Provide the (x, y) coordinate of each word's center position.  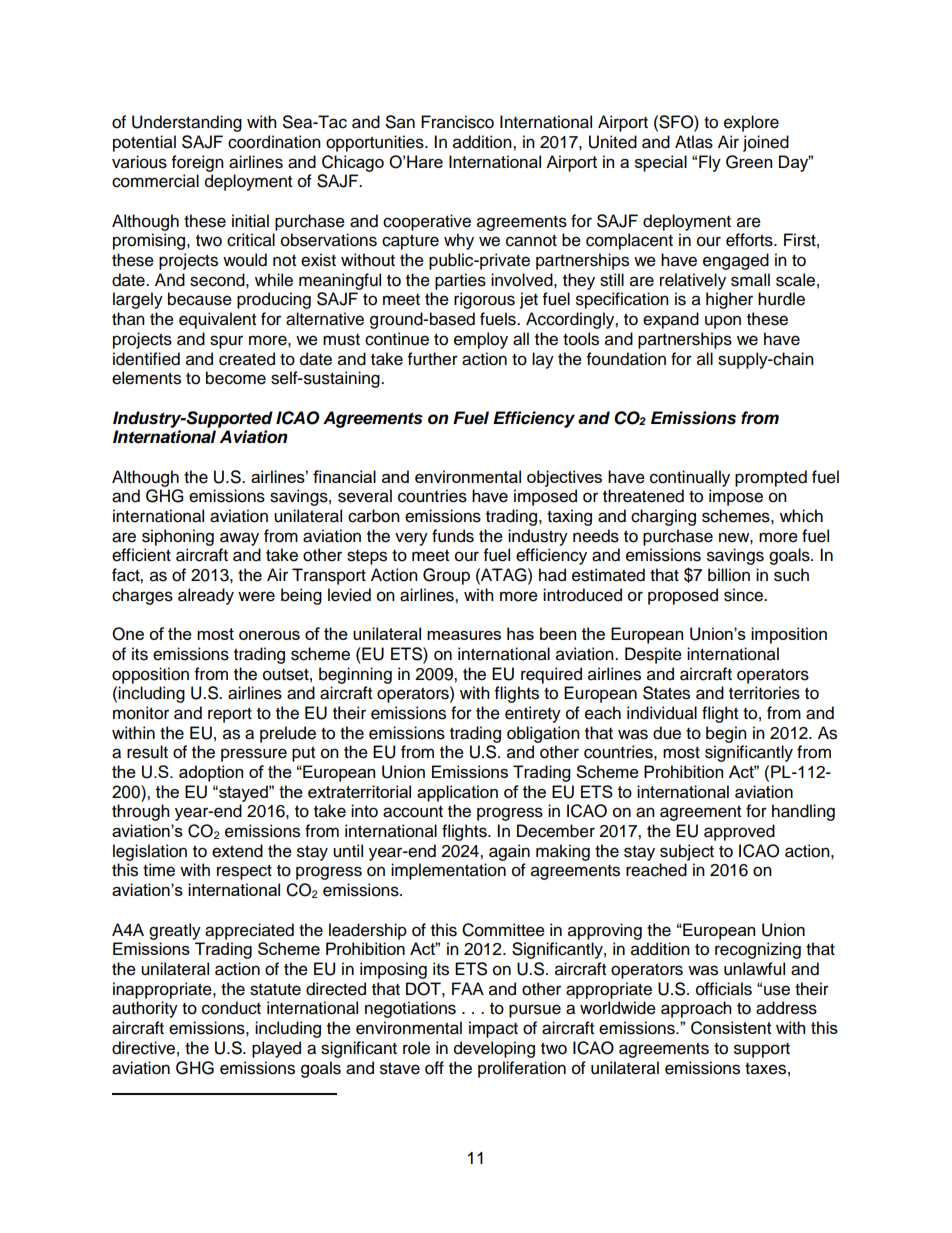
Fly (710, 163)
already (206, 596)
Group (446, 576)
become (236, 378)
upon (723, 322)
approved (739, 832)
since (744, 595)
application (457, 793)
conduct (231, 1008)
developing (494, 1049)
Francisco (457, 122)
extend (237, 851)
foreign (198, 163)
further (433, 359)
